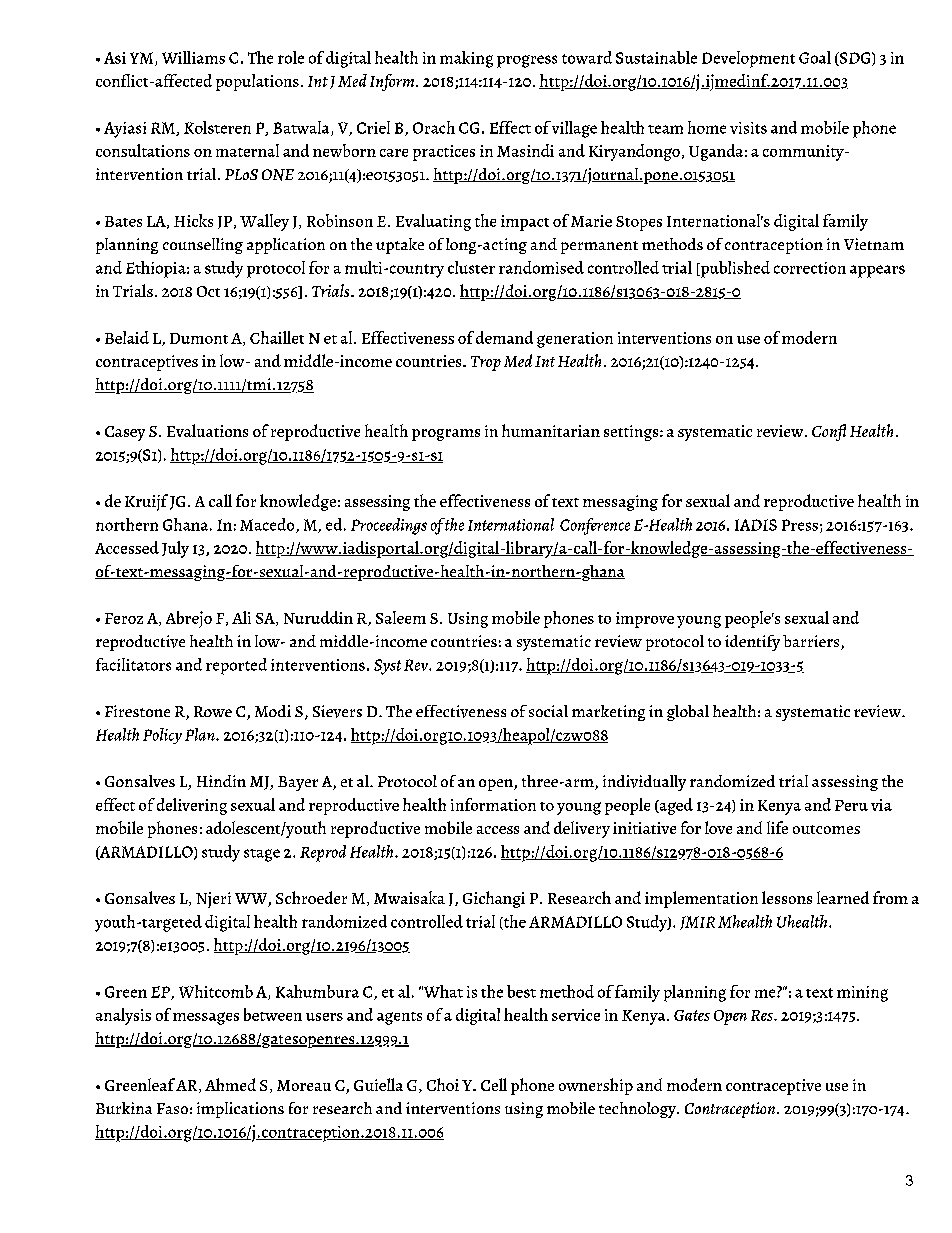 The image size is (952, 1233). I want to click on progress, so click(527, 61).
